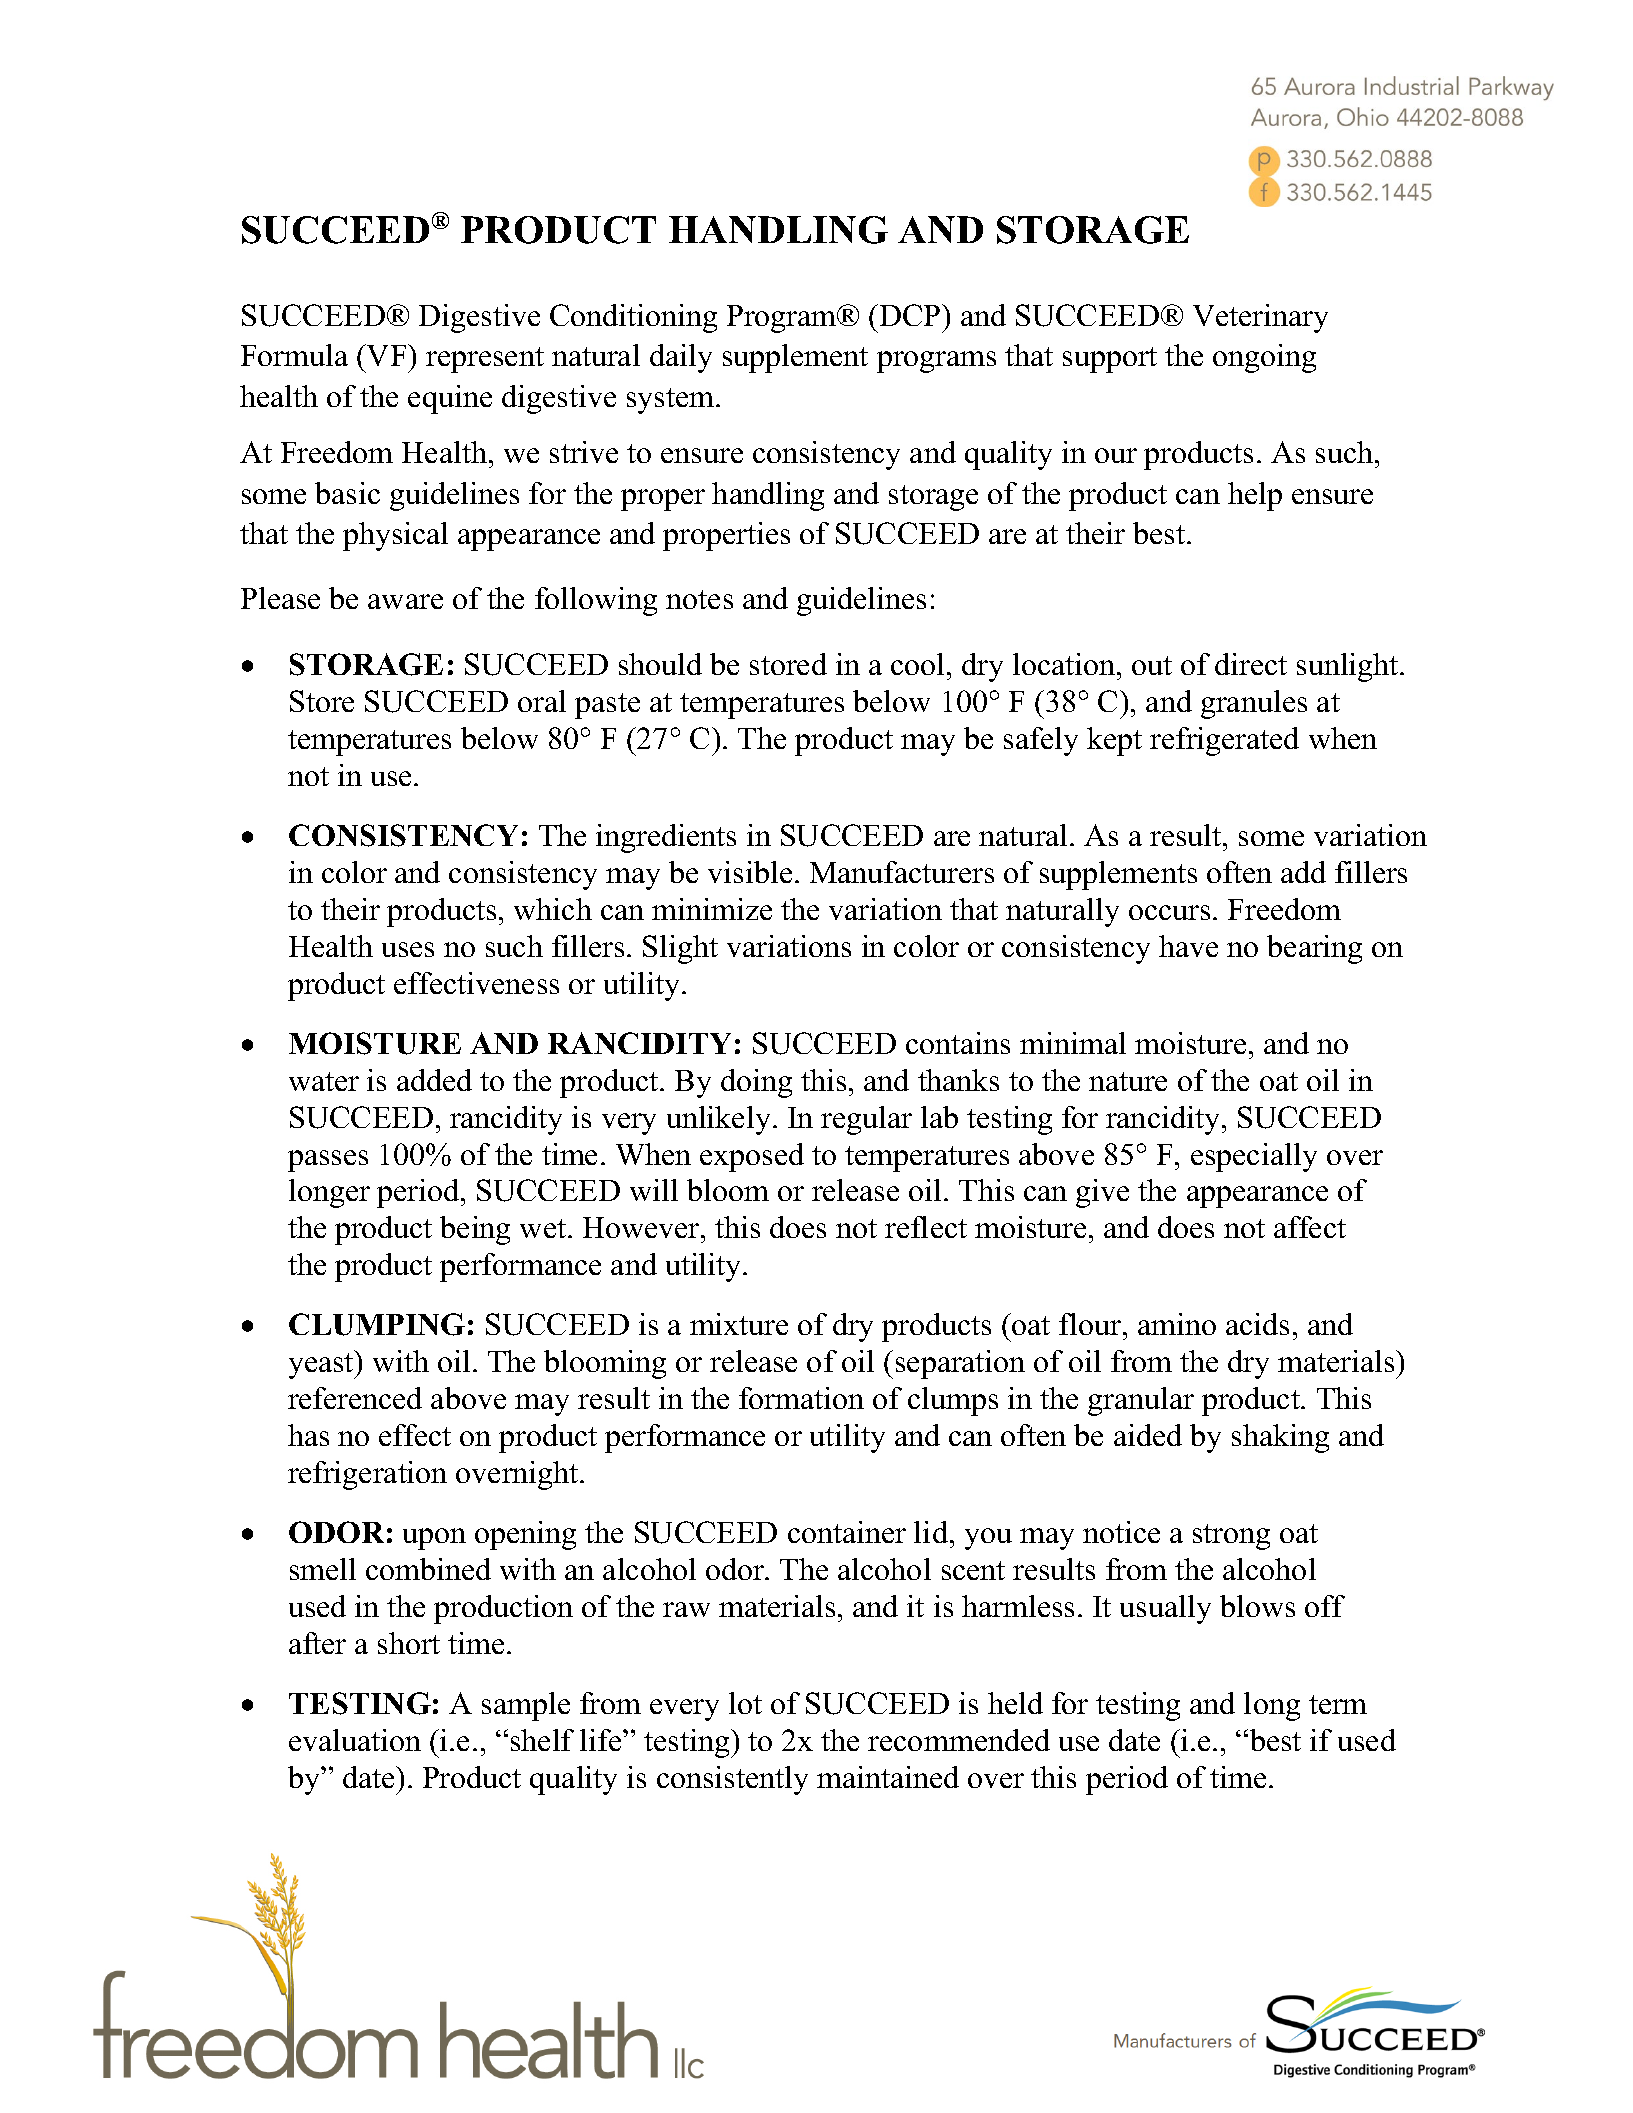 The width and height of the document is (1633, 2113). What do you see at coordinates (1338, 1704) in the document?
I see `term` at bounding box center [1338, 1704].
